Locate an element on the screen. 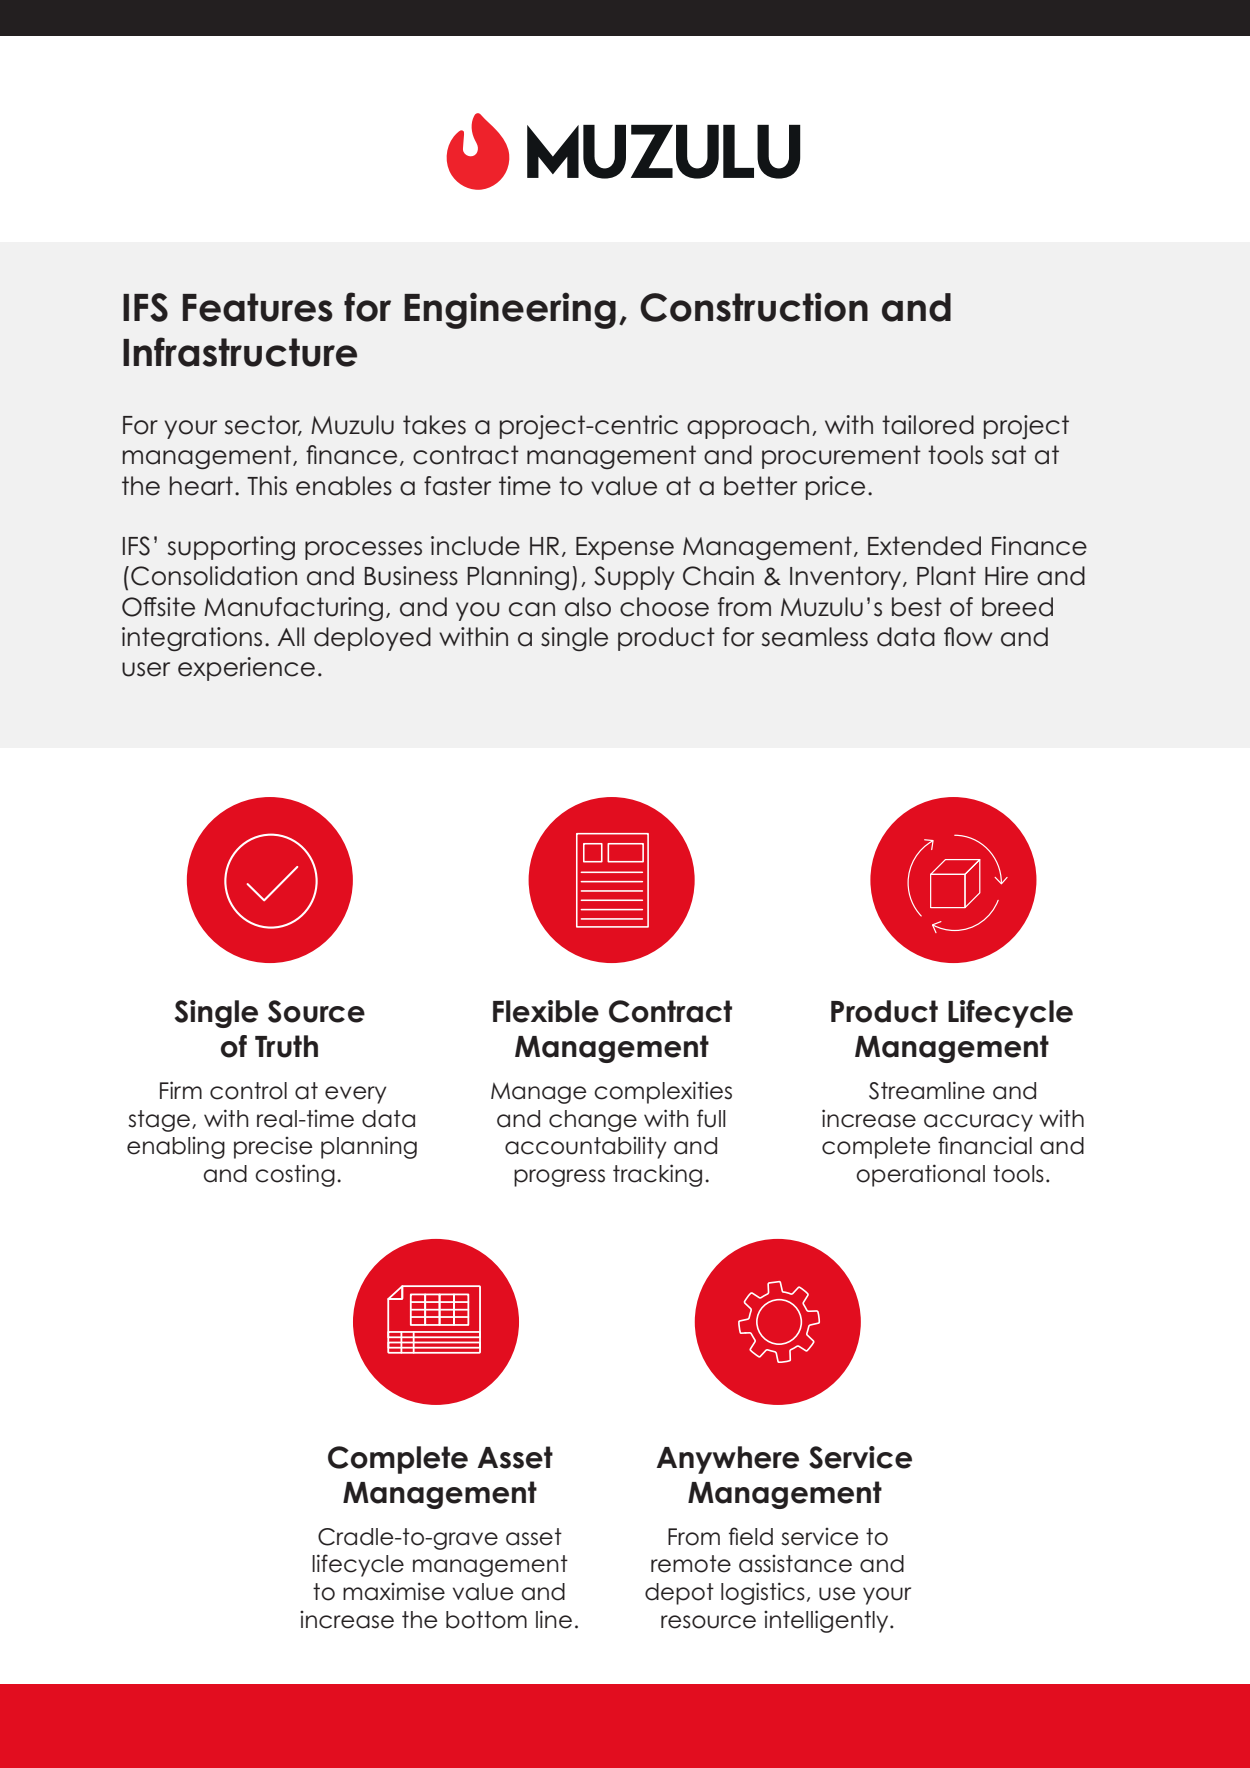  precise is located at coordinates (273, 1148).
